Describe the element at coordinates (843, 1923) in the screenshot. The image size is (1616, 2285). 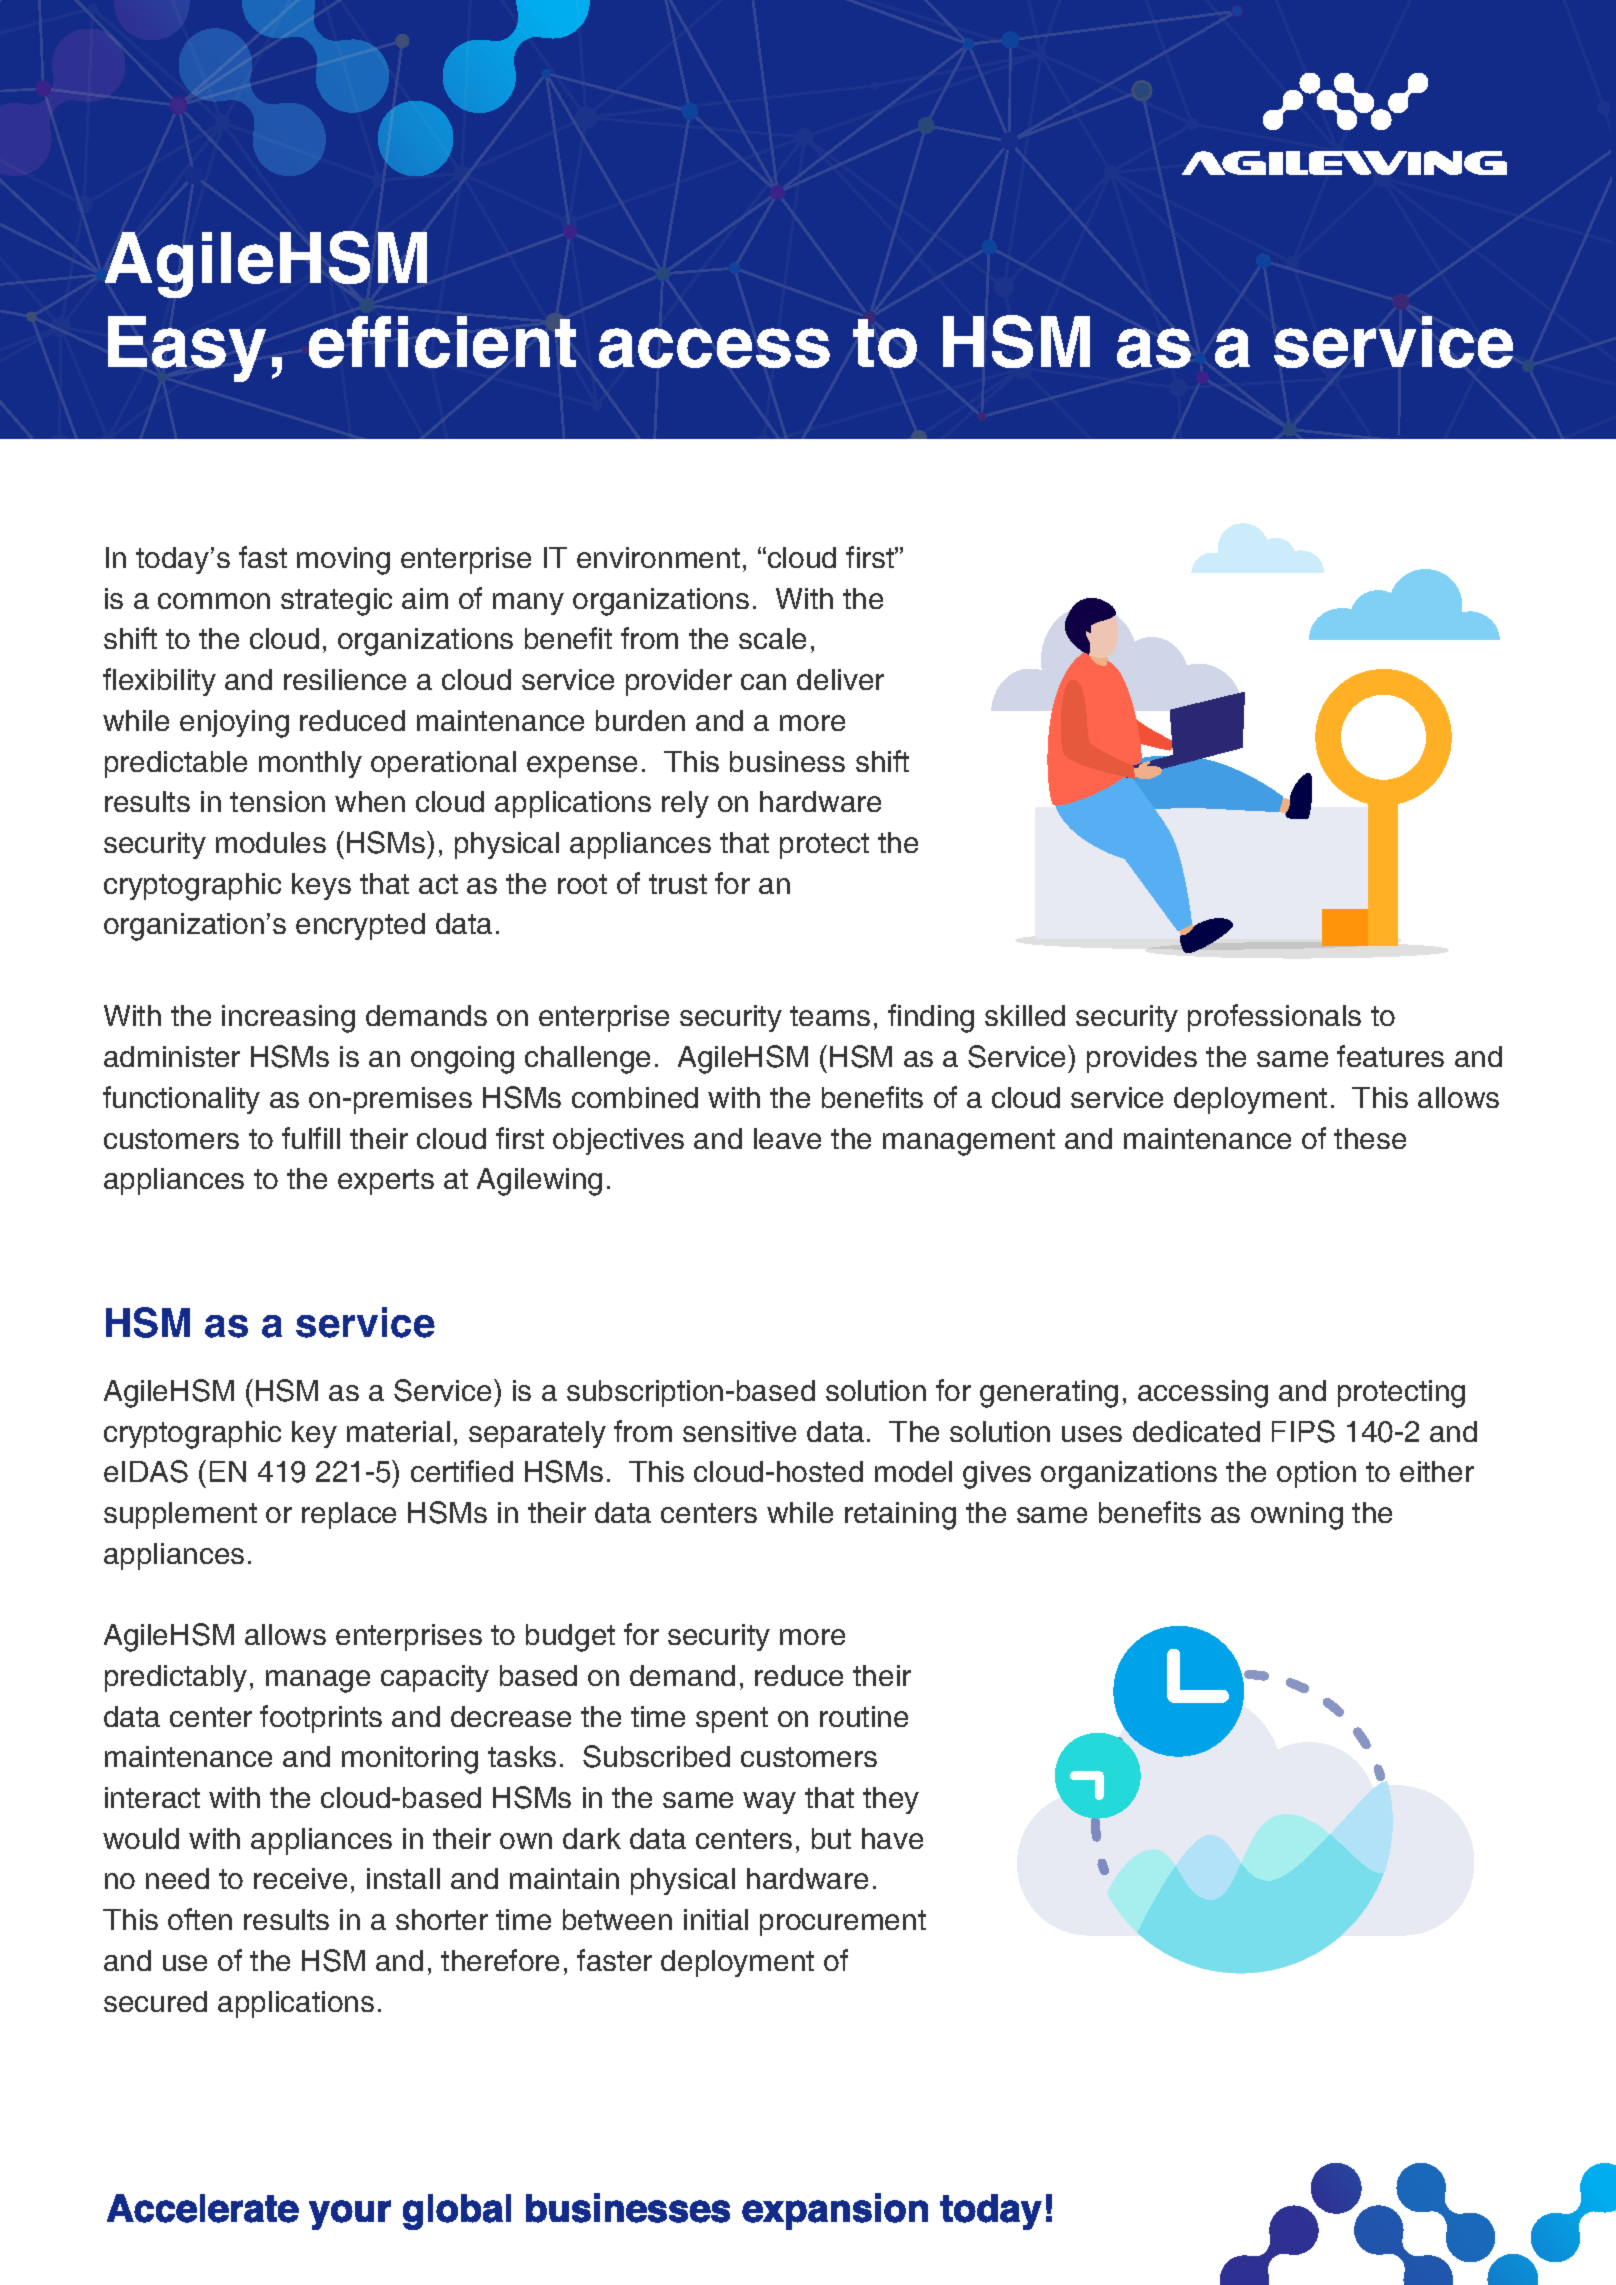
I see `procurement` at that location.
